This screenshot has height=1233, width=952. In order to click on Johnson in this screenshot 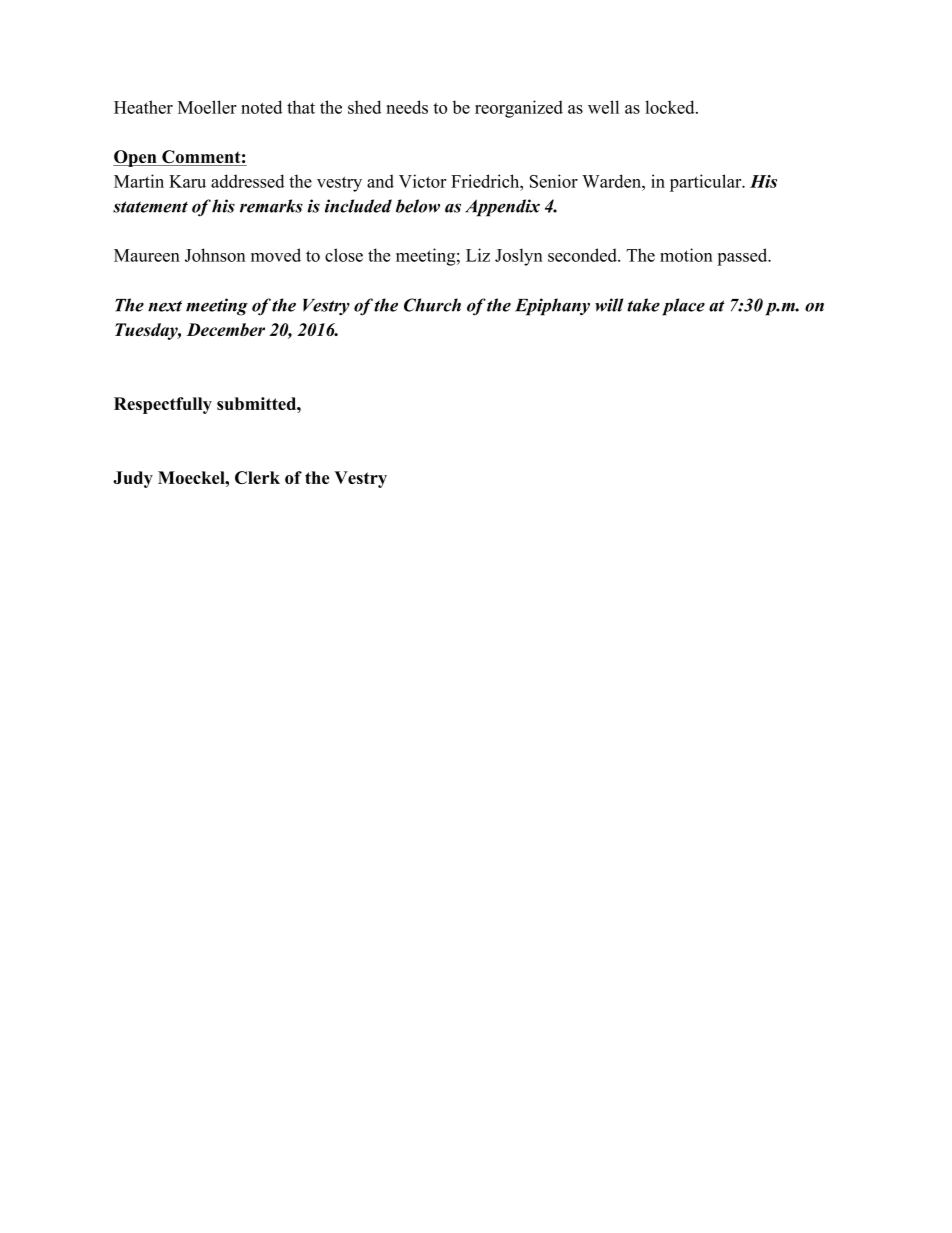, I will do `click(215, 255)`.
